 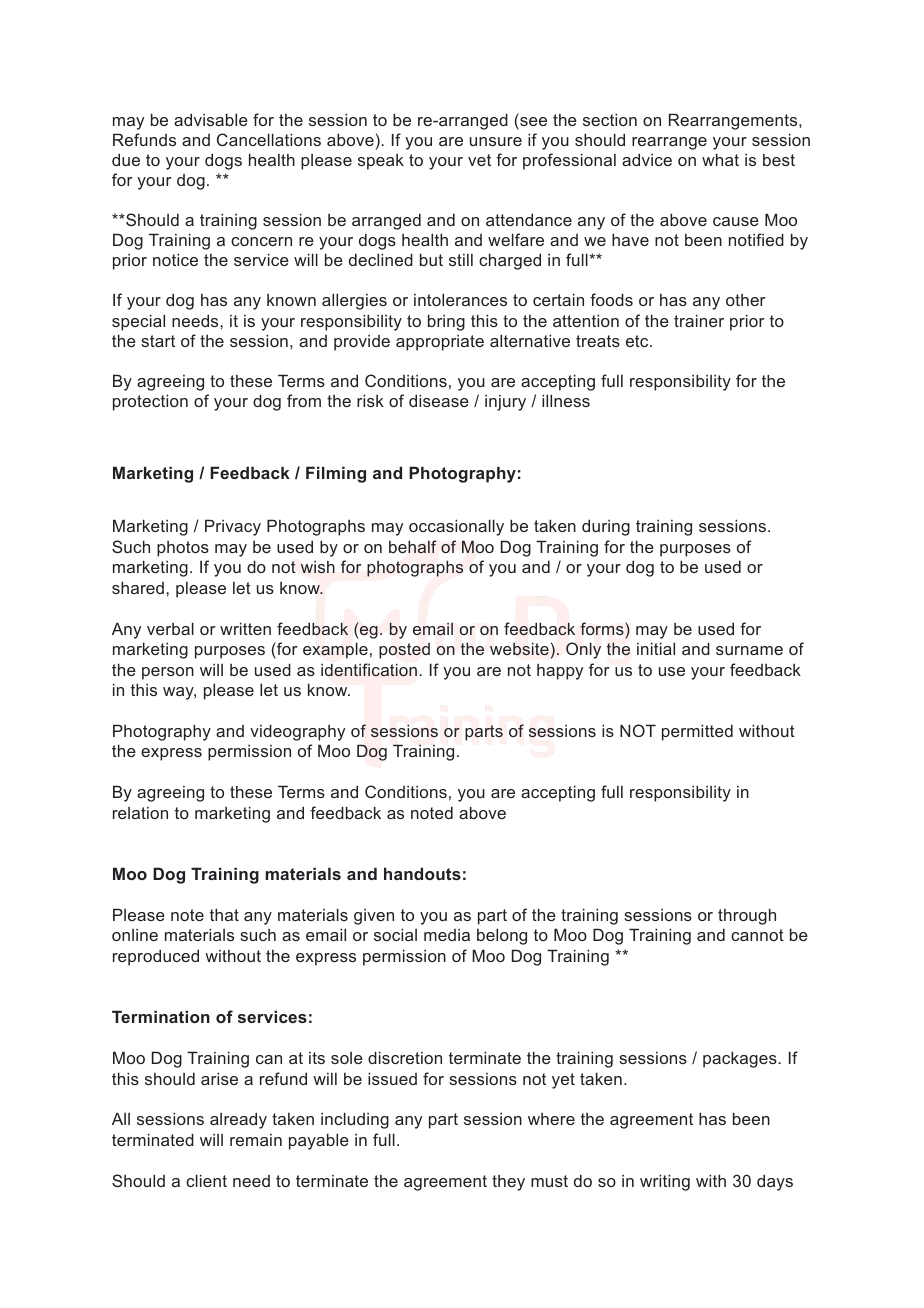 I want to click on media, so click(x=447, y=935).
